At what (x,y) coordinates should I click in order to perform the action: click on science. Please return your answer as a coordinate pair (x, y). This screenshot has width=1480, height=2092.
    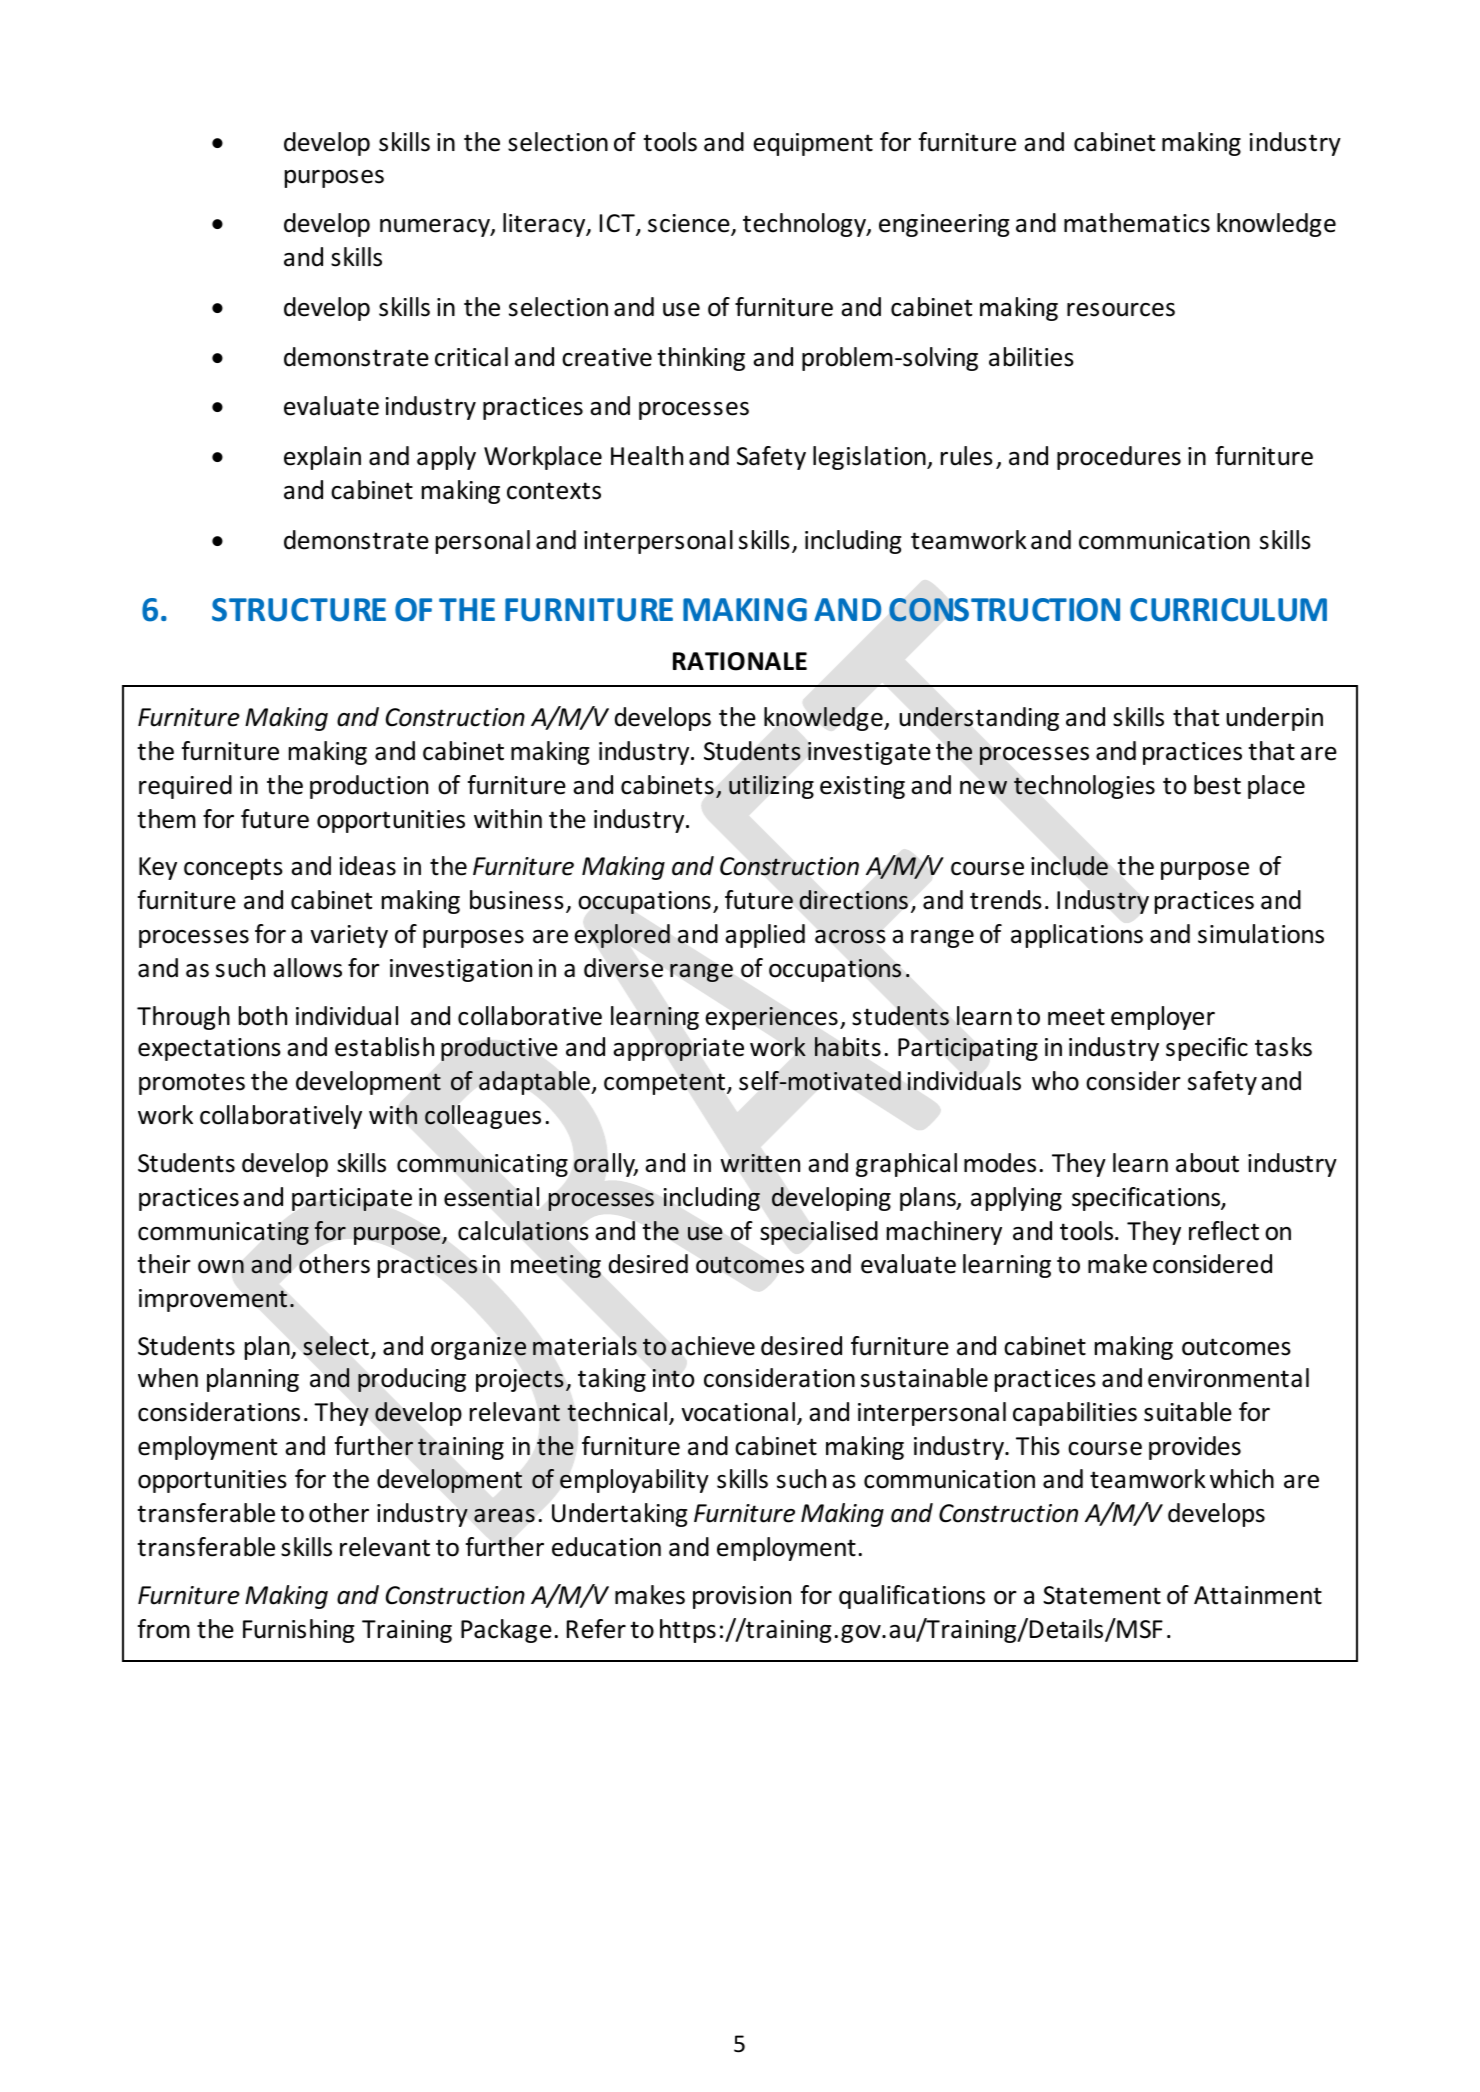
    Looking at the image, I should click on (690, 225).
